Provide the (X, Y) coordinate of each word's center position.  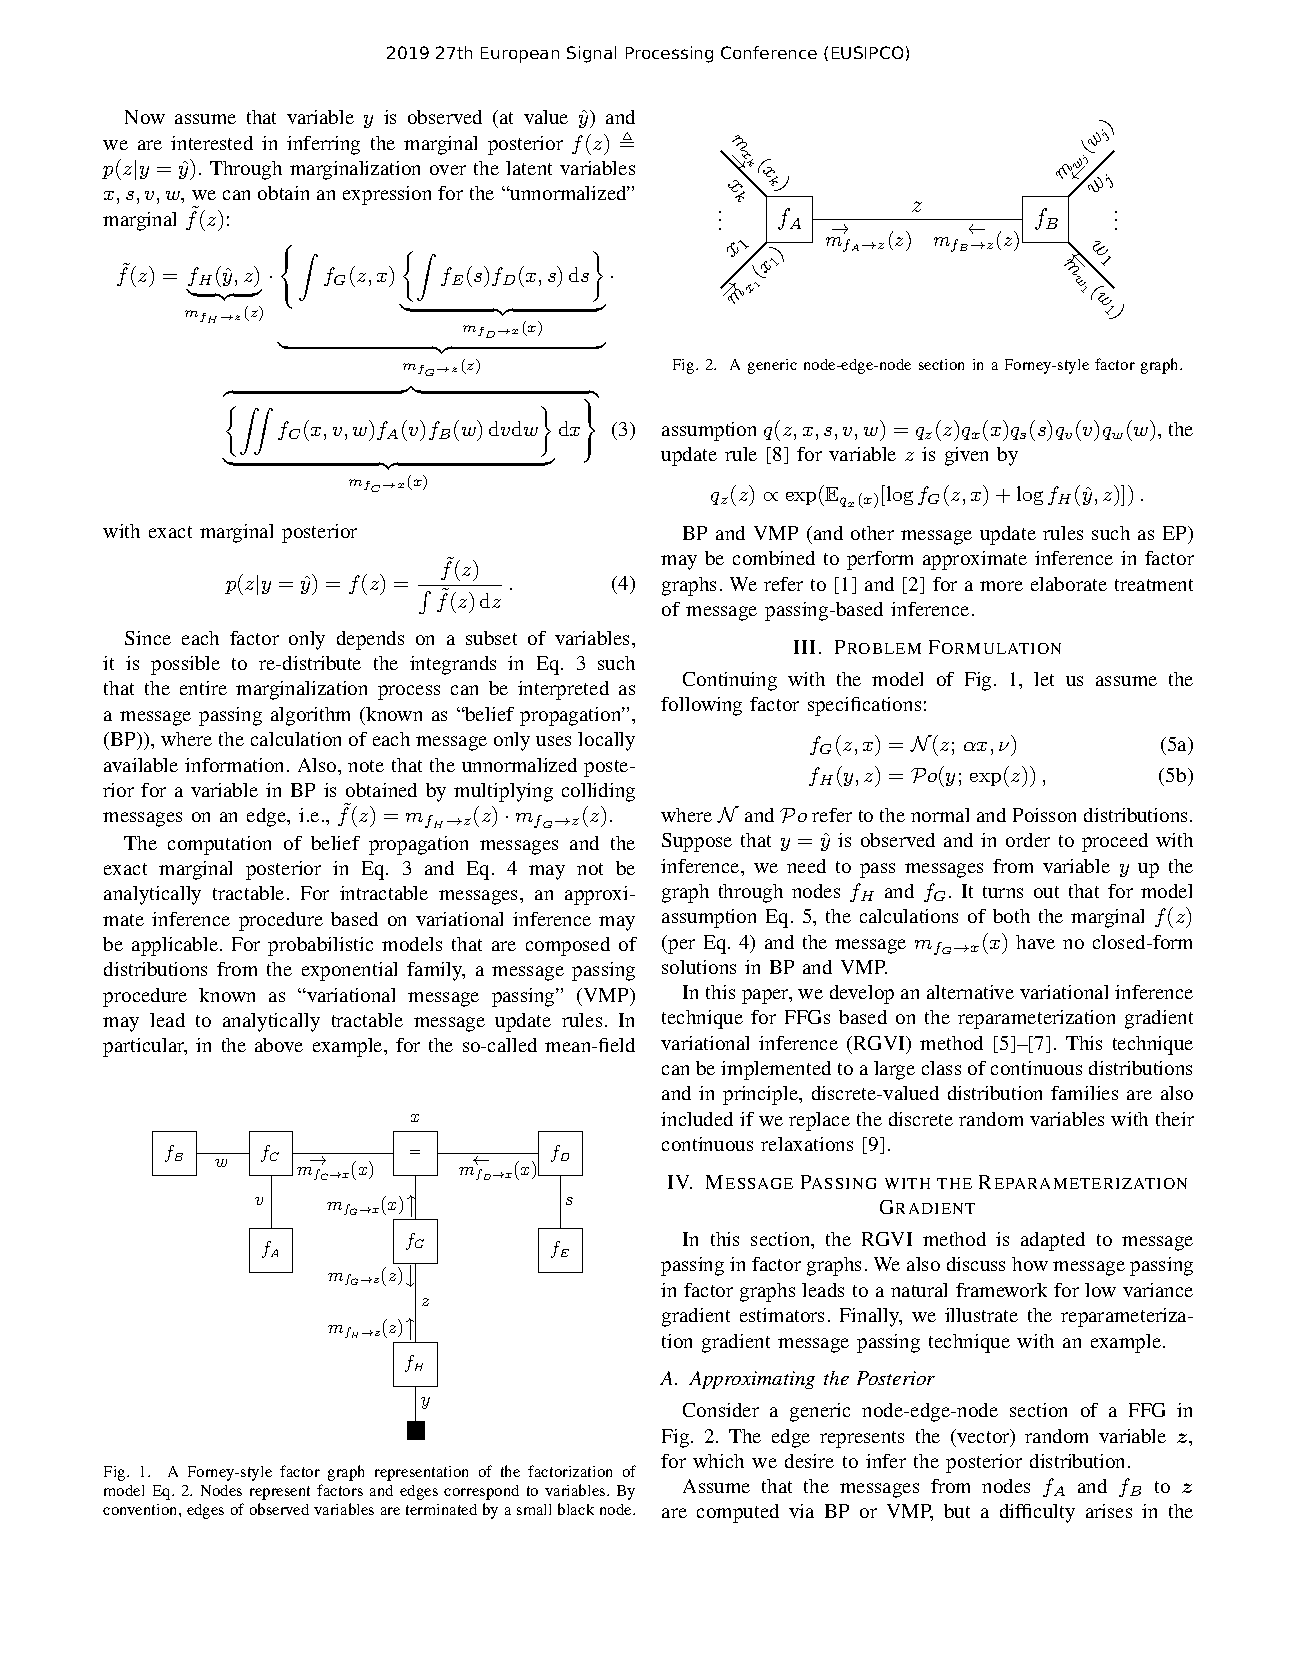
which (718, 1461)
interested (212, 143)
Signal (591, 54)
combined (774, 558)
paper (766, 996)
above (279, 1045)
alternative (970, 992)
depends (370, 640)
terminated (441, 1509)
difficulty (1037, 1513)
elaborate (1069, 584)
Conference (769, 52)
